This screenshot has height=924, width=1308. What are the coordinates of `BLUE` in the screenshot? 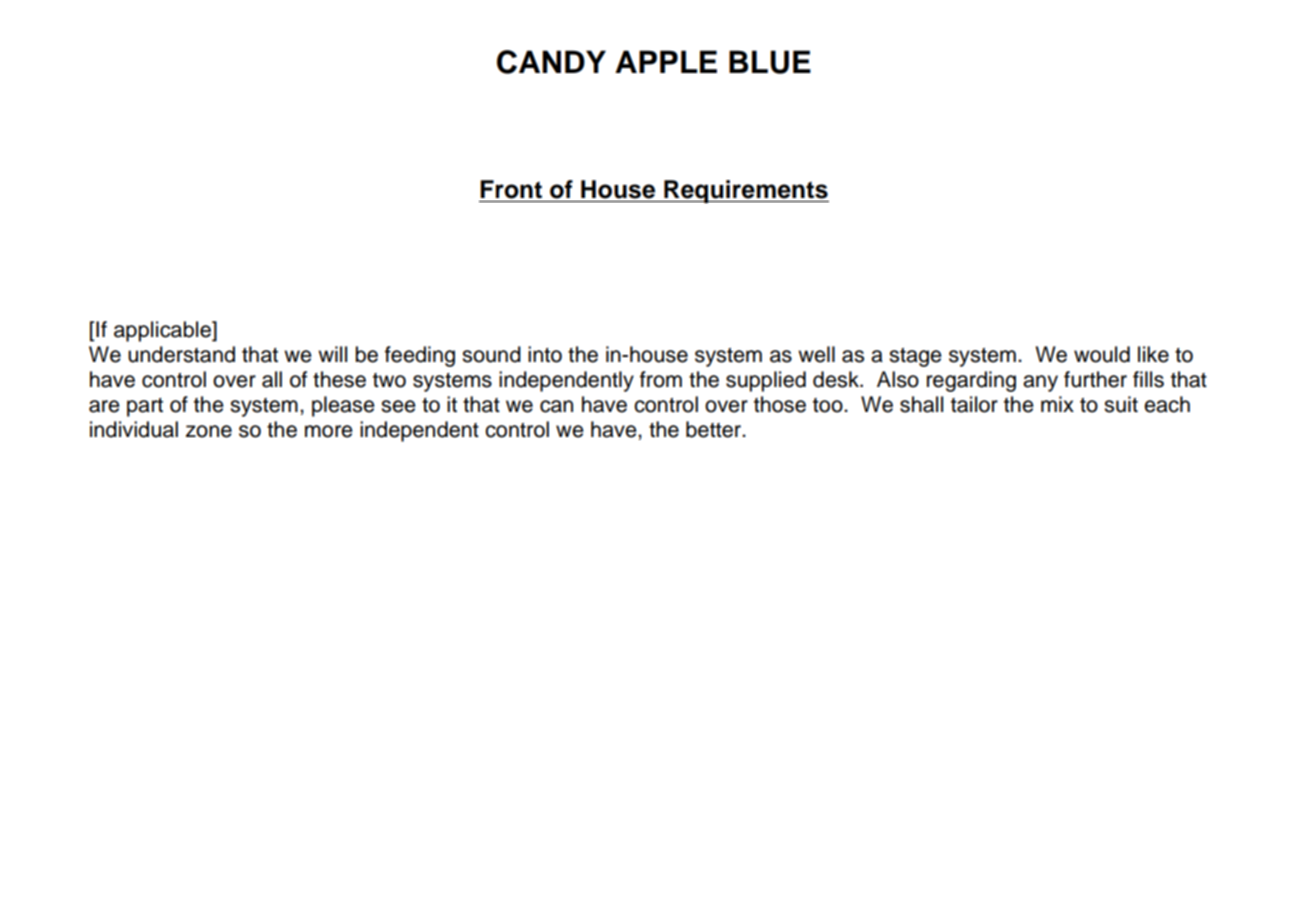 It's located at (770, 62).
